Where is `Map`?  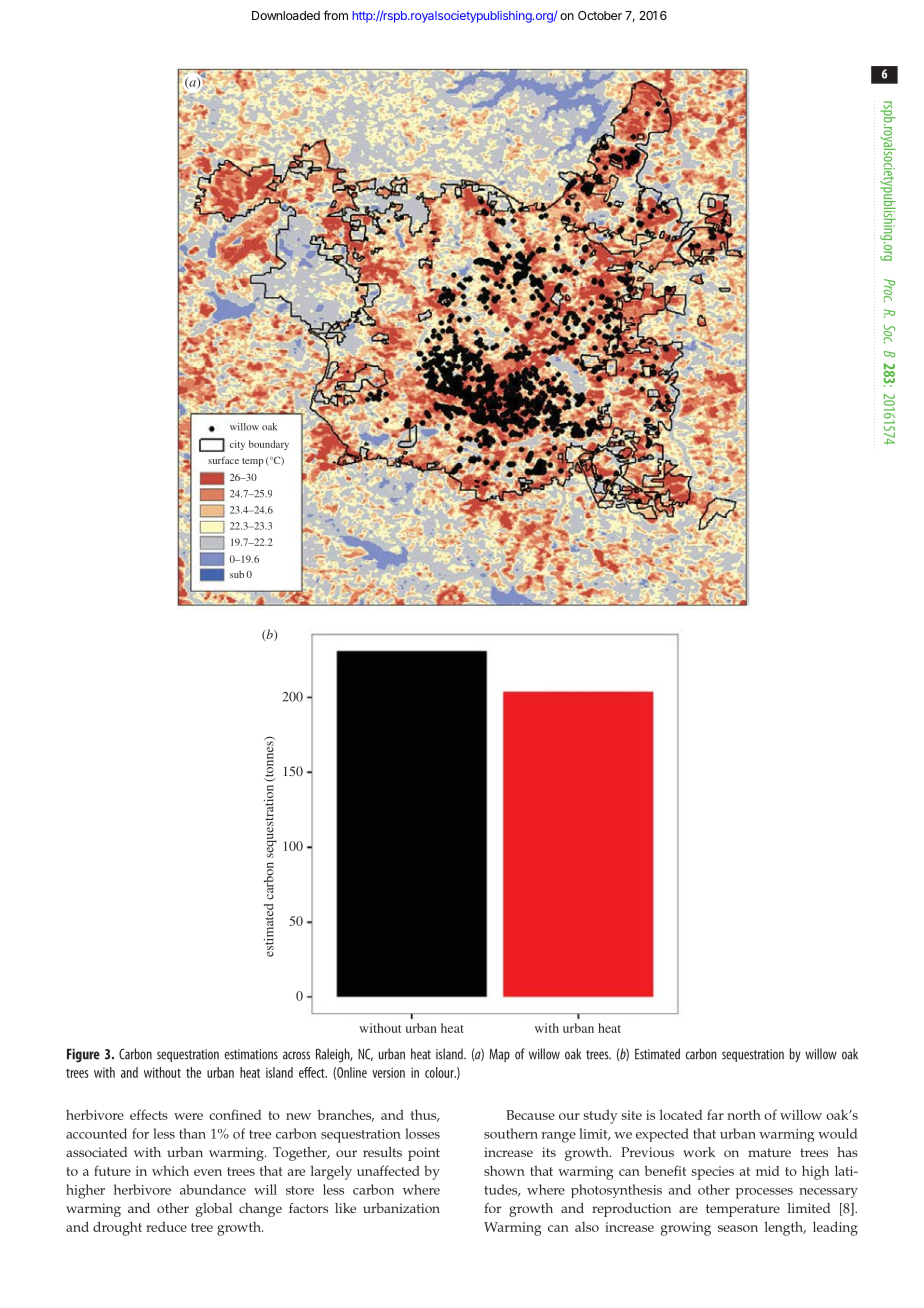 Map is located at coordinates (499, 1055).
